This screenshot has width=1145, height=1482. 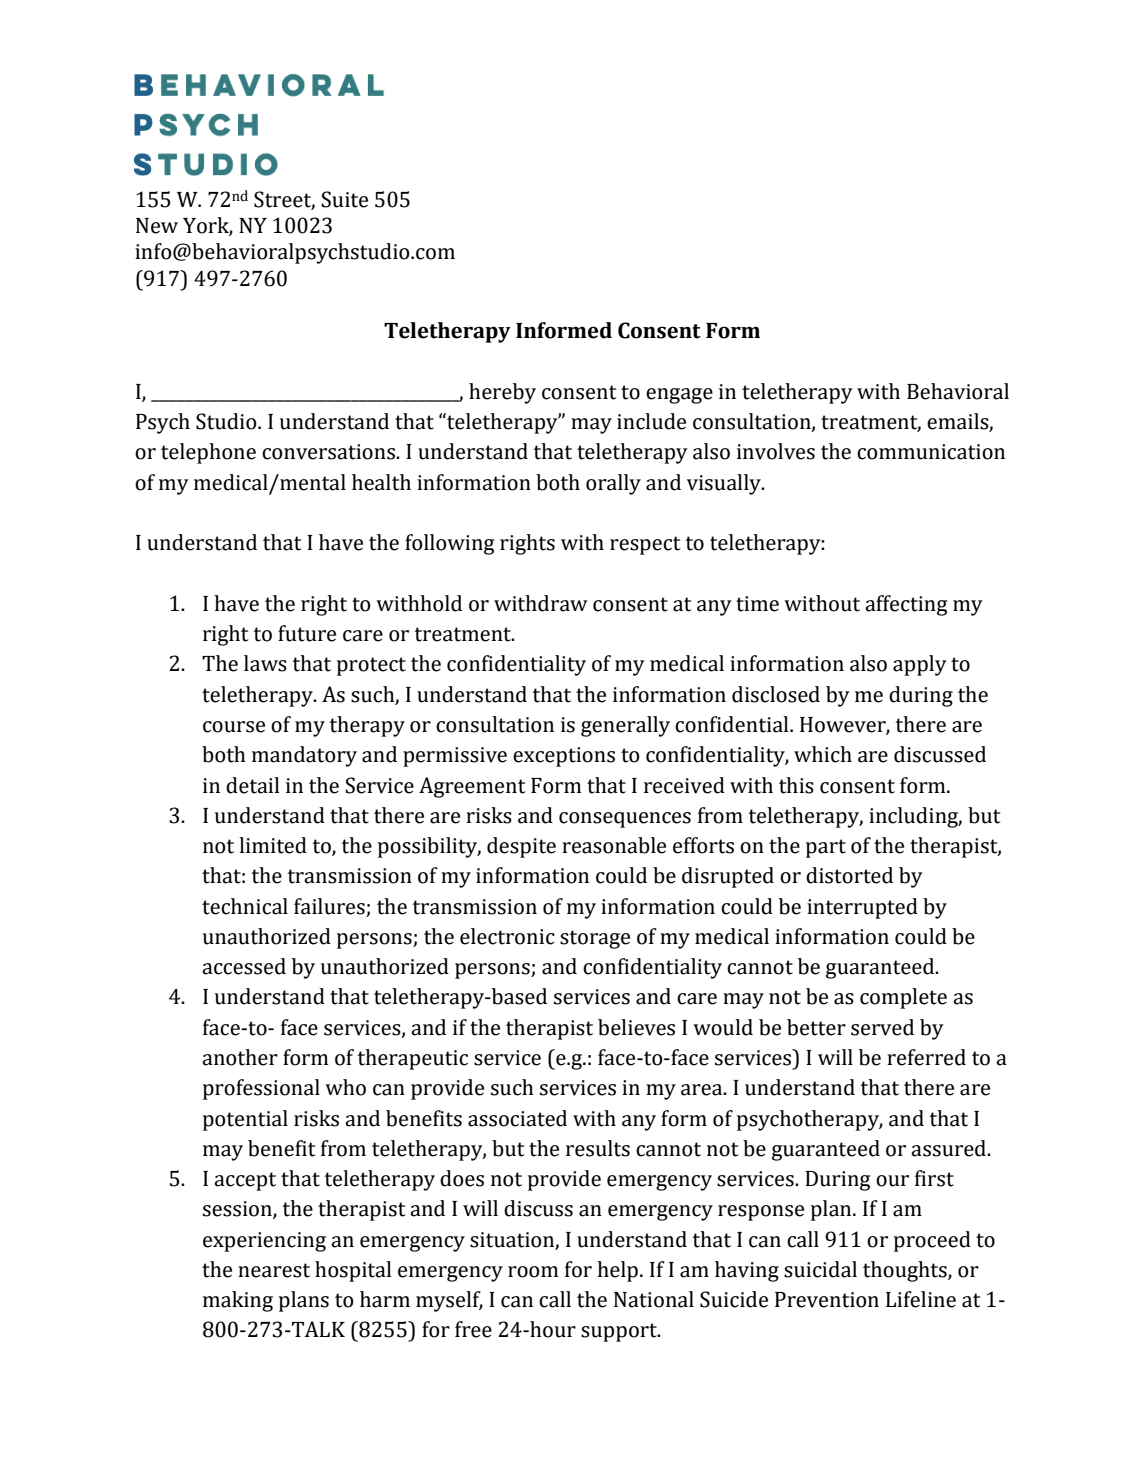 What do you see at coordinates (679, 396) in the screenshot?
I see `engage` at bounding box center [679, 396].
